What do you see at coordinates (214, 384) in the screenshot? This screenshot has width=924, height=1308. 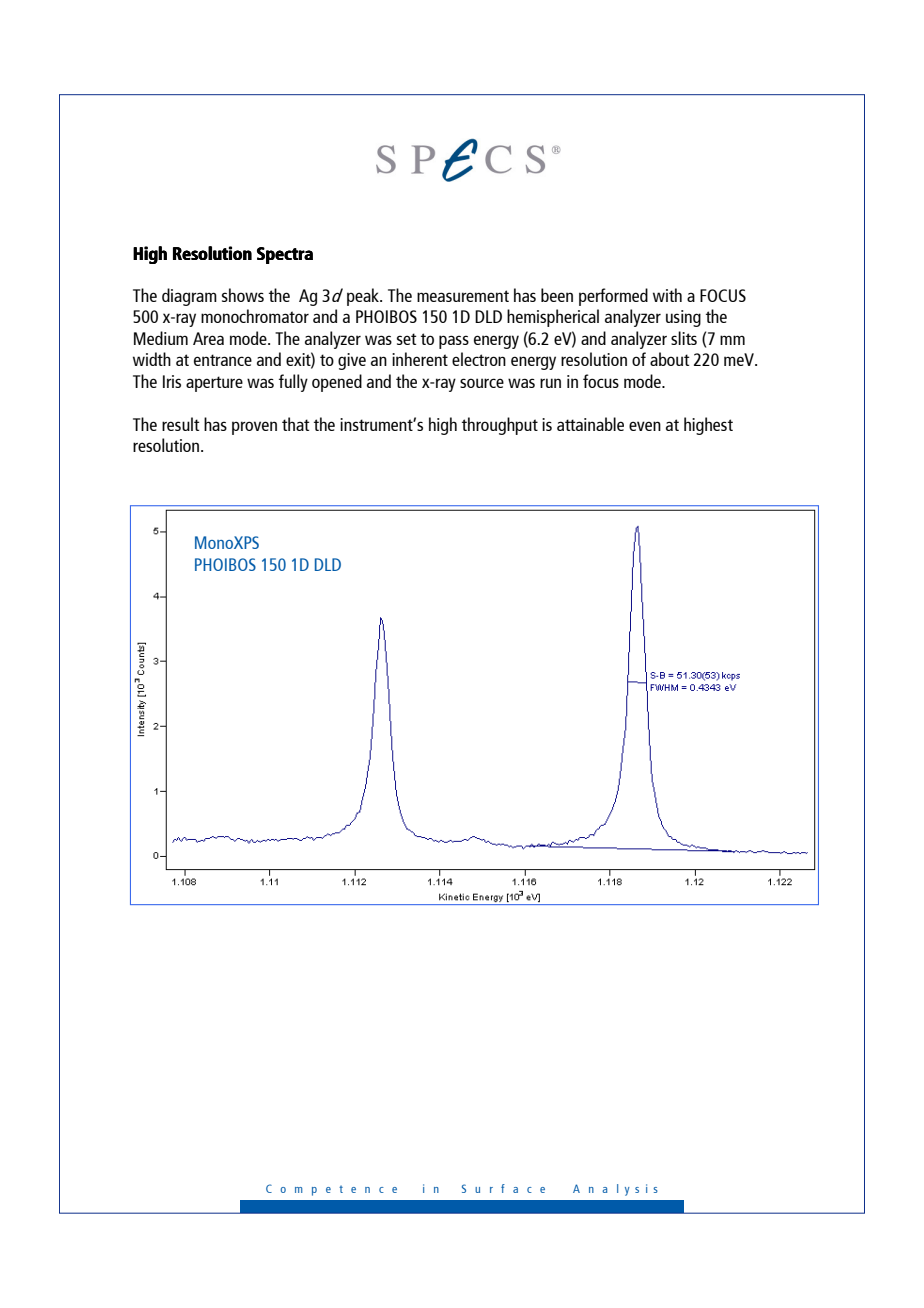 I see `aperture` at bounding box center [214, 384].
